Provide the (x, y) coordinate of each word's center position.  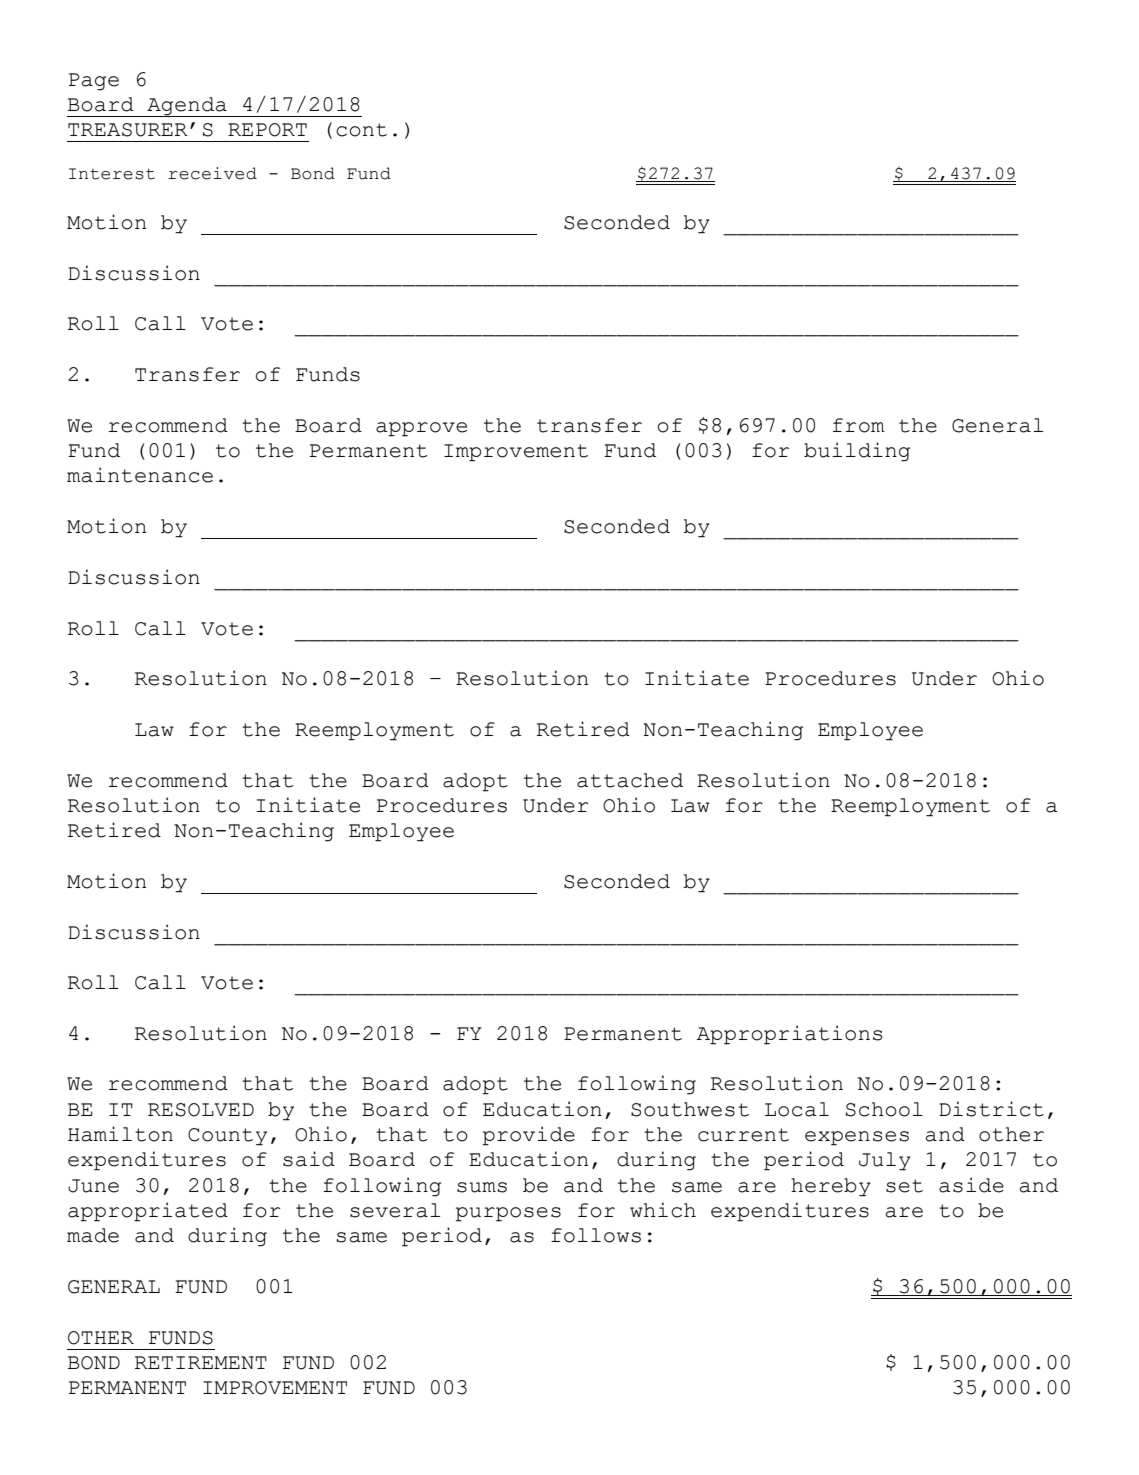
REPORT (267, 130)
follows (596, 1235)
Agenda (187, 107)
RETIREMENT (201, 1362)
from (859, 425)
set (904, 1186)
